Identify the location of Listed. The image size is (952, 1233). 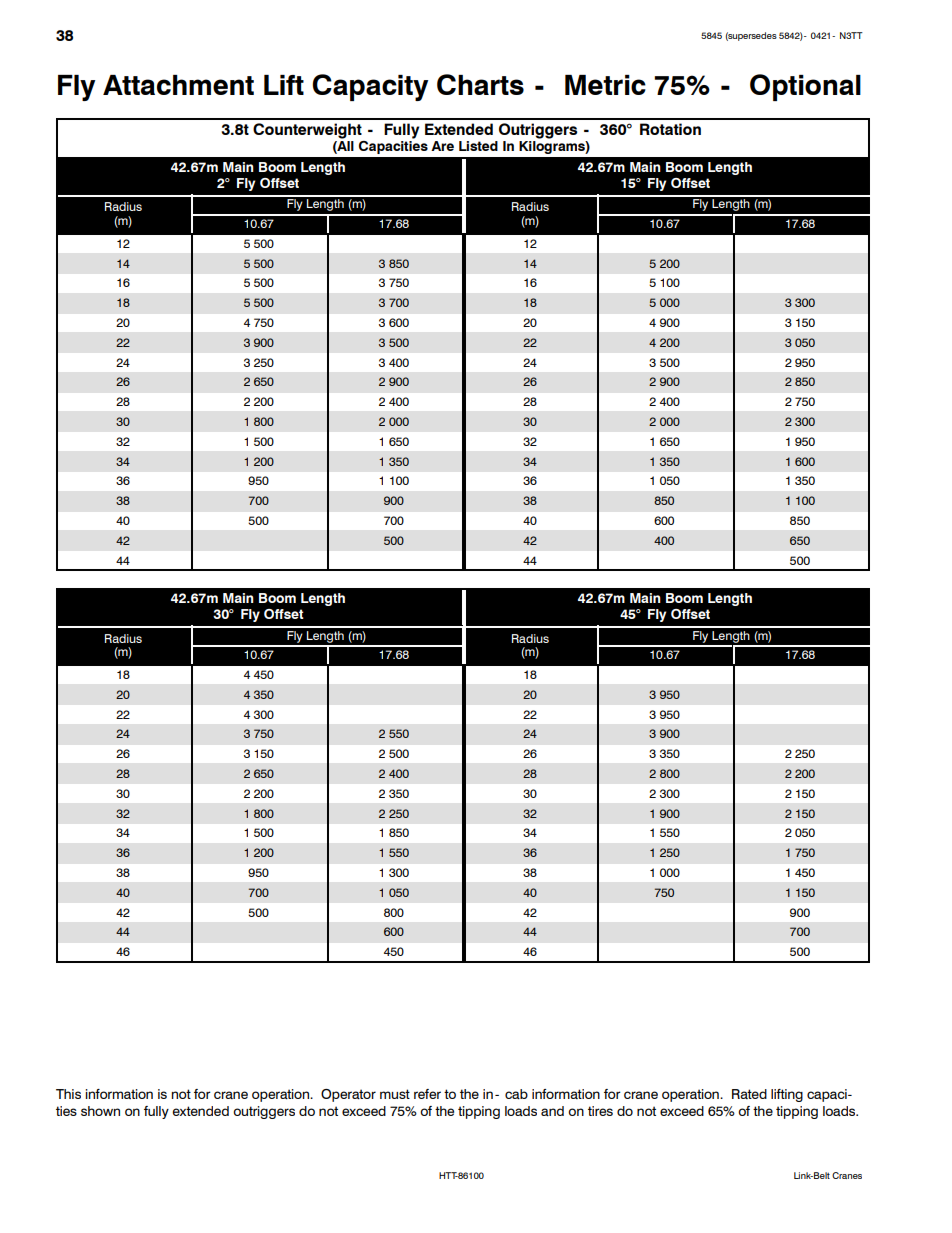
(478, 146).
